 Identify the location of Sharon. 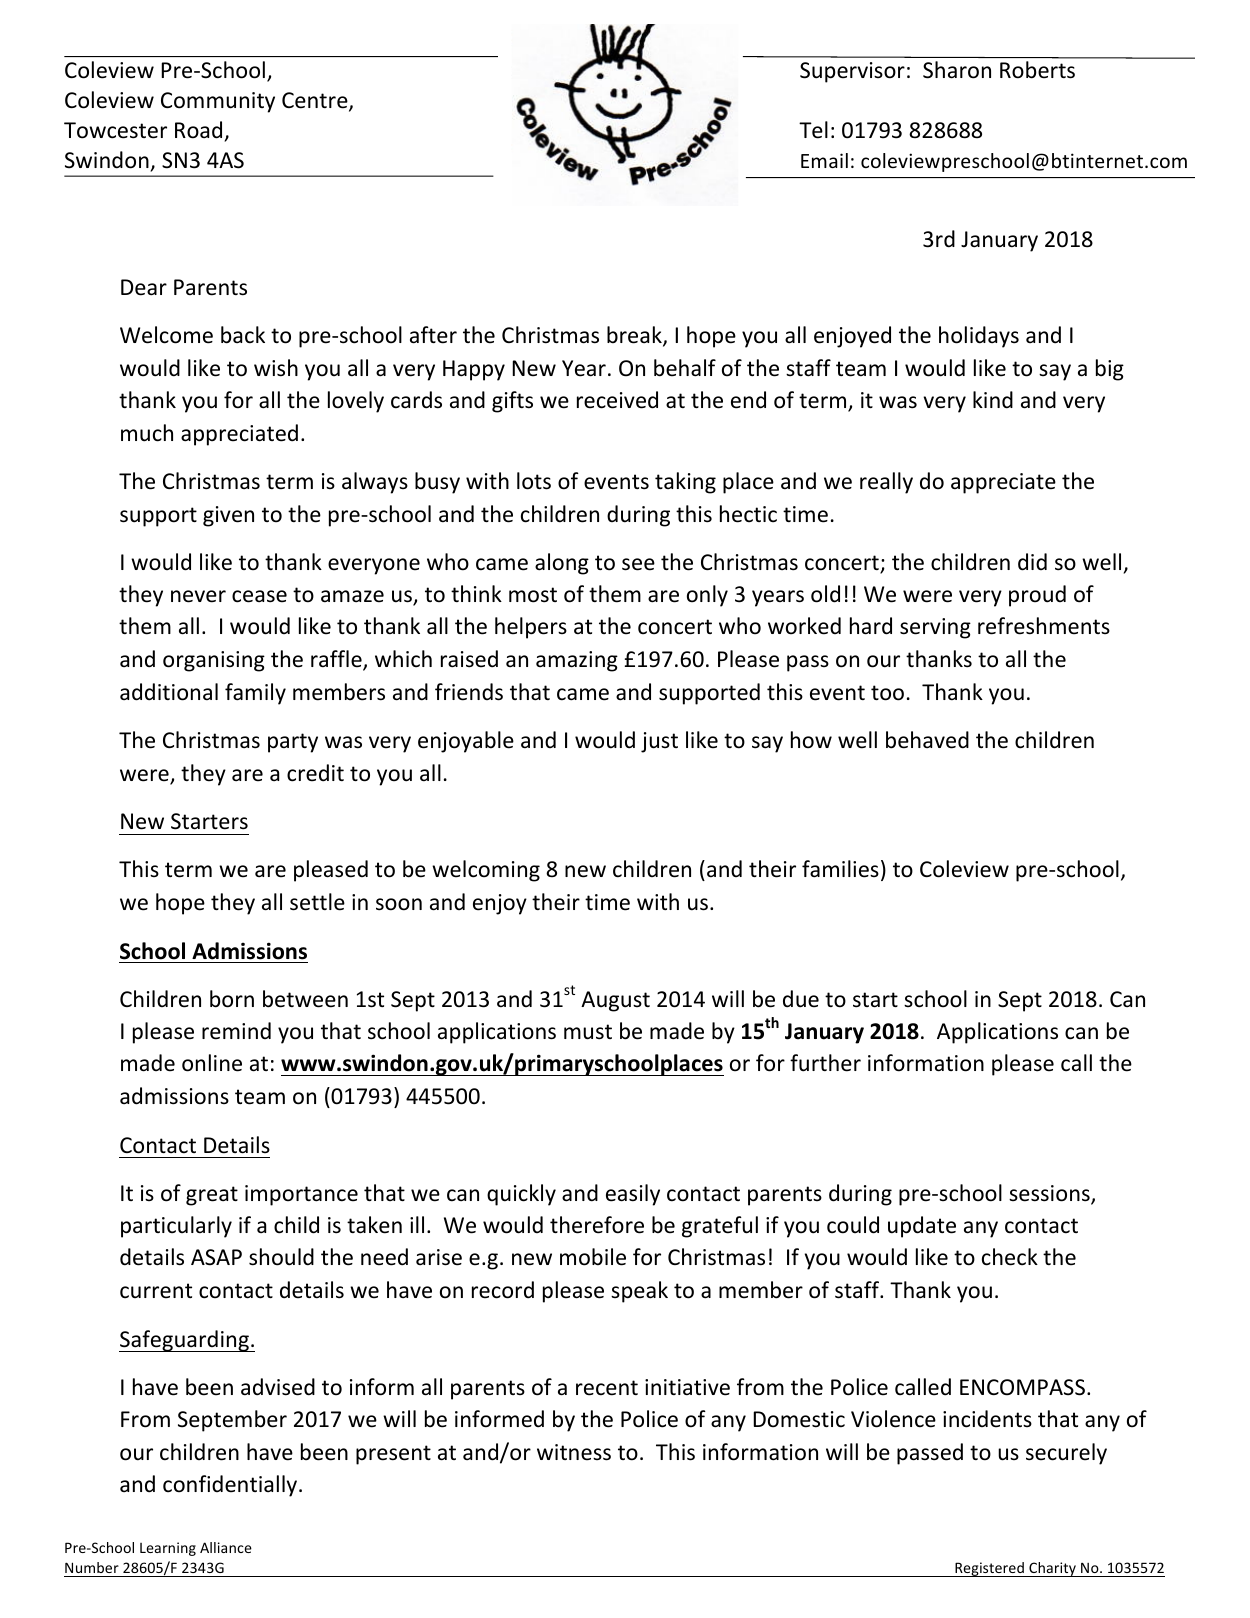
(957, 70).
